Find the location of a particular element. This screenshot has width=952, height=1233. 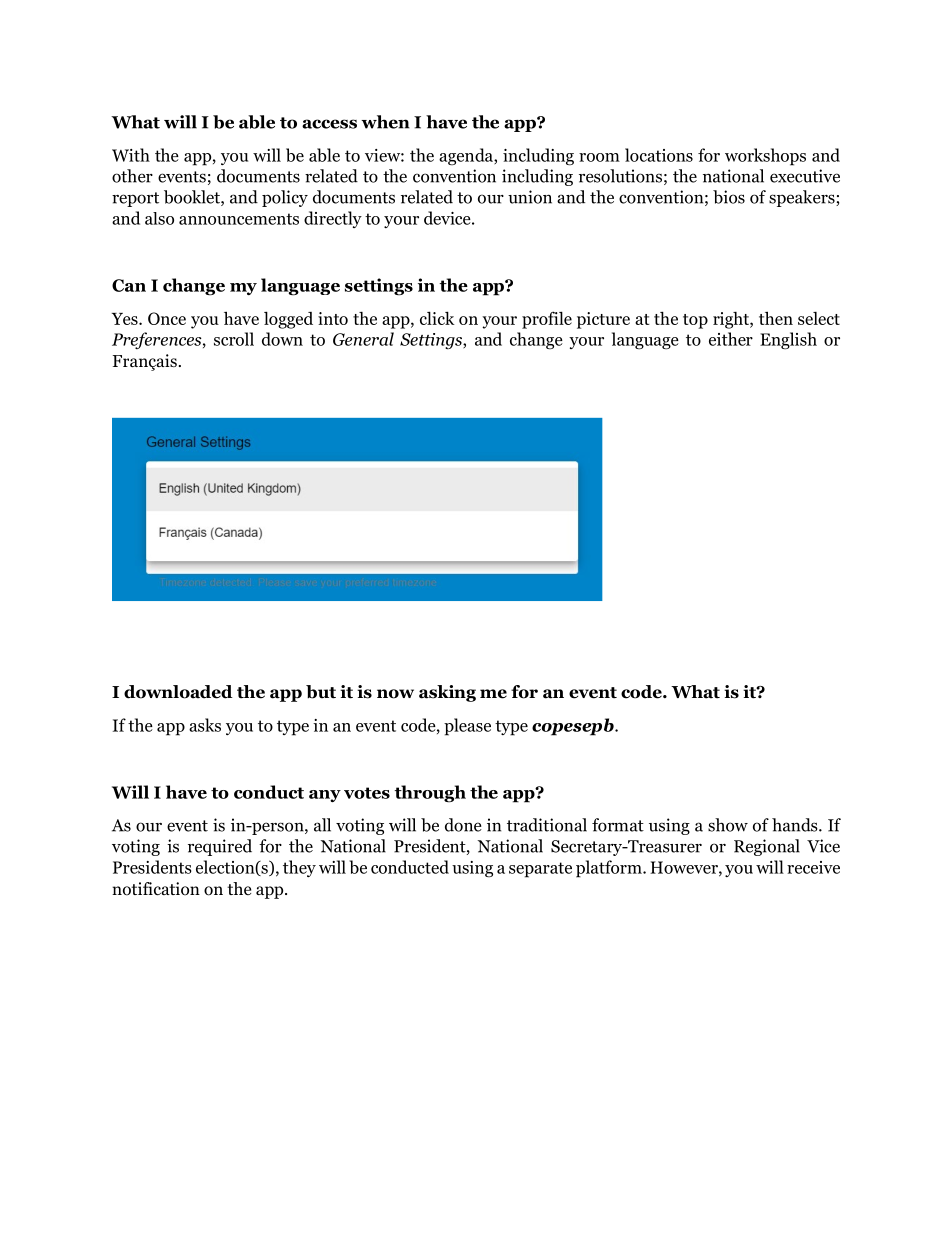

but is located at coordinates (321, 692).
